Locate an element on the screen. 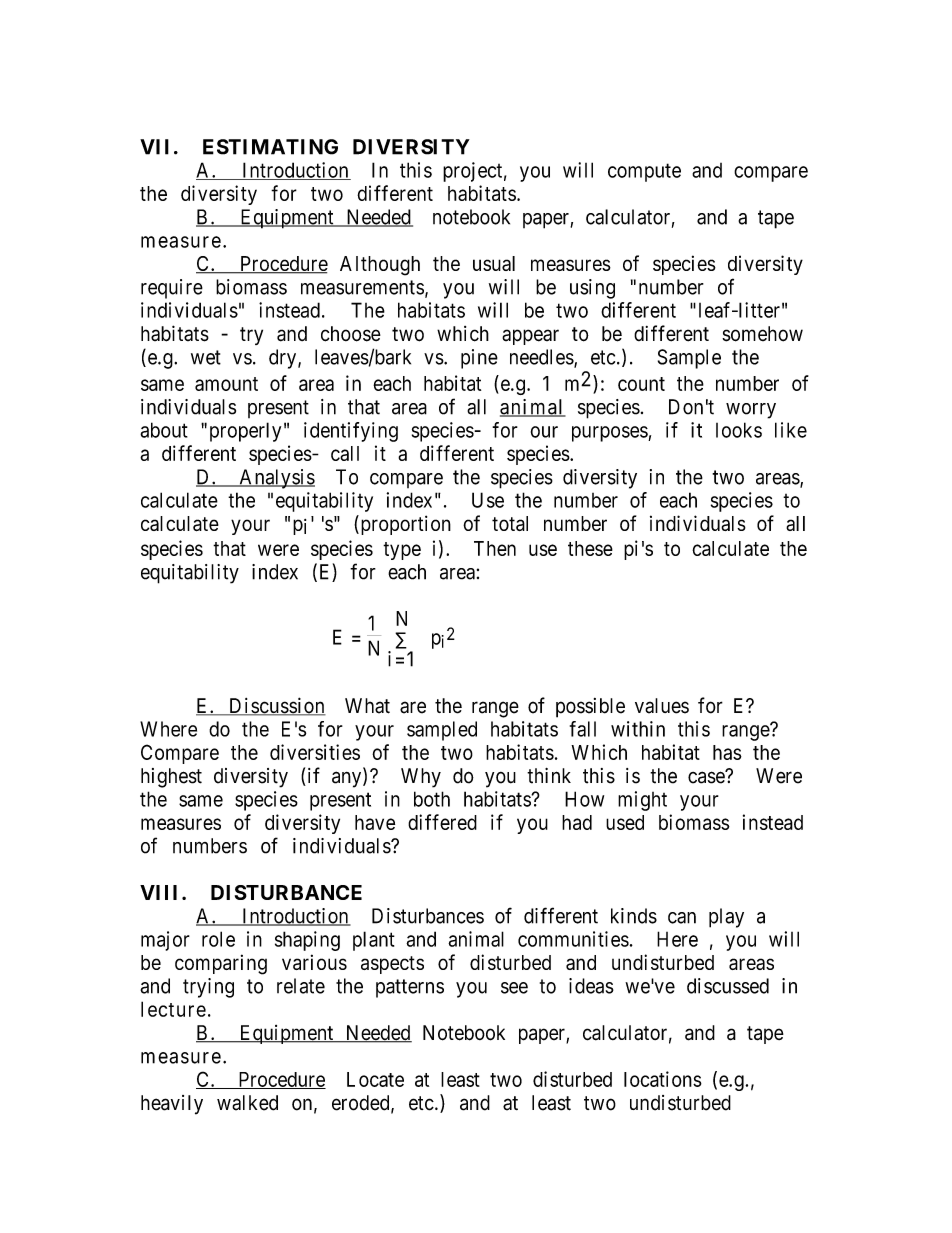  locations is located at coordinates (663, 1079).
